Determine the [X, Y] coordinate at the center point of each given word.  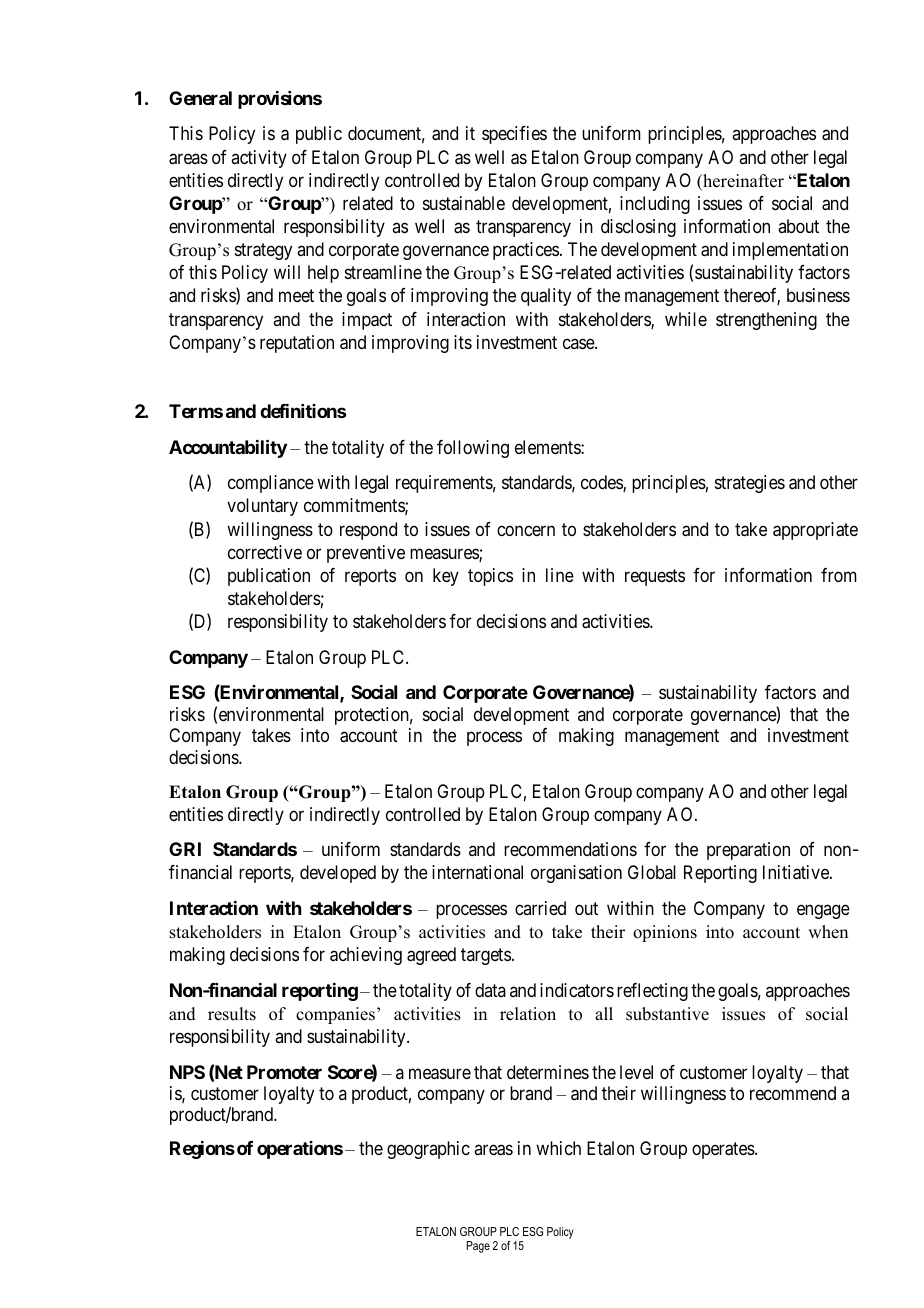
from [839, 575]
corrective [265, 552]
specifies [514, 135]
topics [490, 577]
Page [478, 1247]
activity [259, 159]
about [798, 226]
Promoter [284, 1072]
